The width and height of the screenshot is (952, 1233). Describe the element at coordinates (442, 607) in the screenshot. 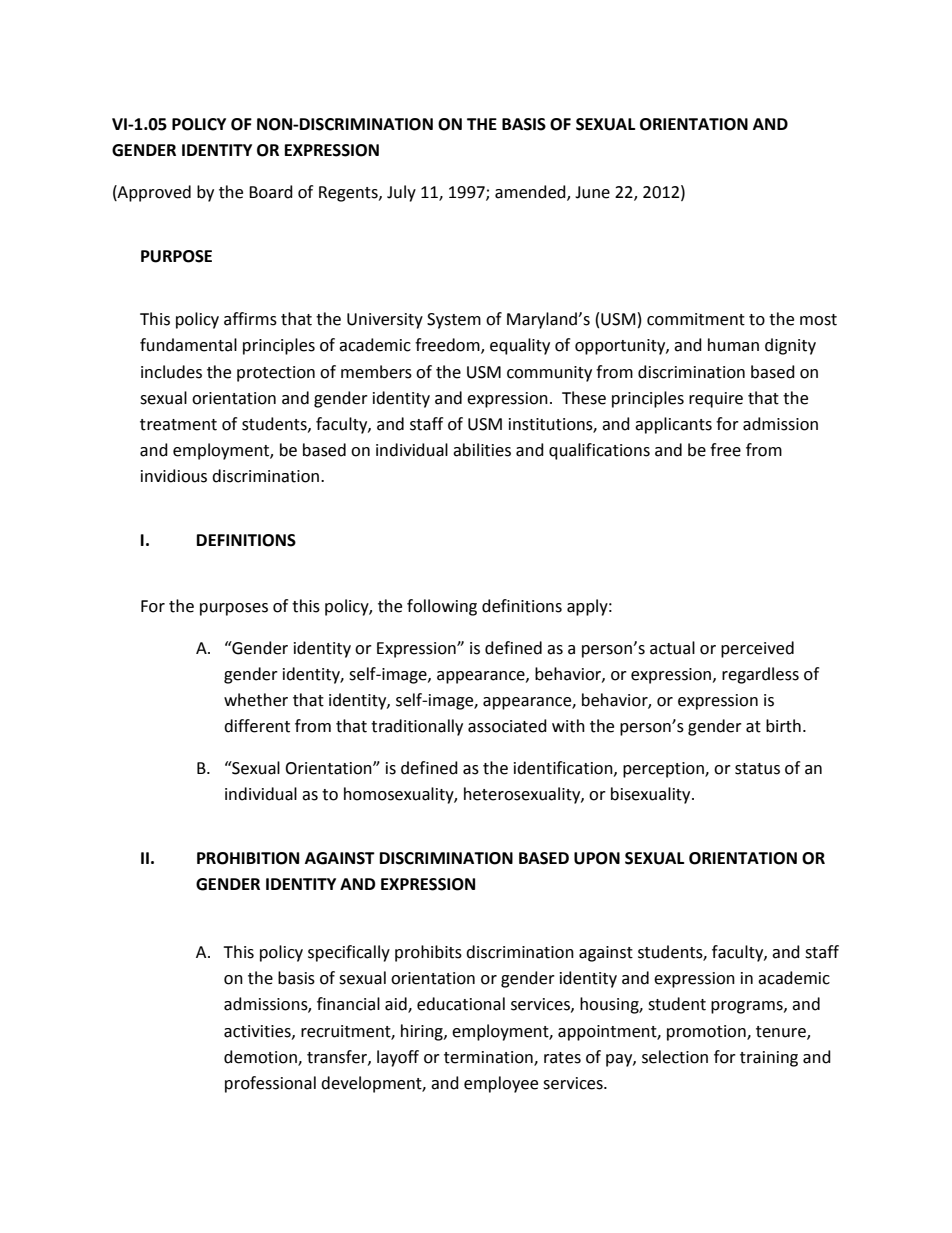

I see `following` at that location.
